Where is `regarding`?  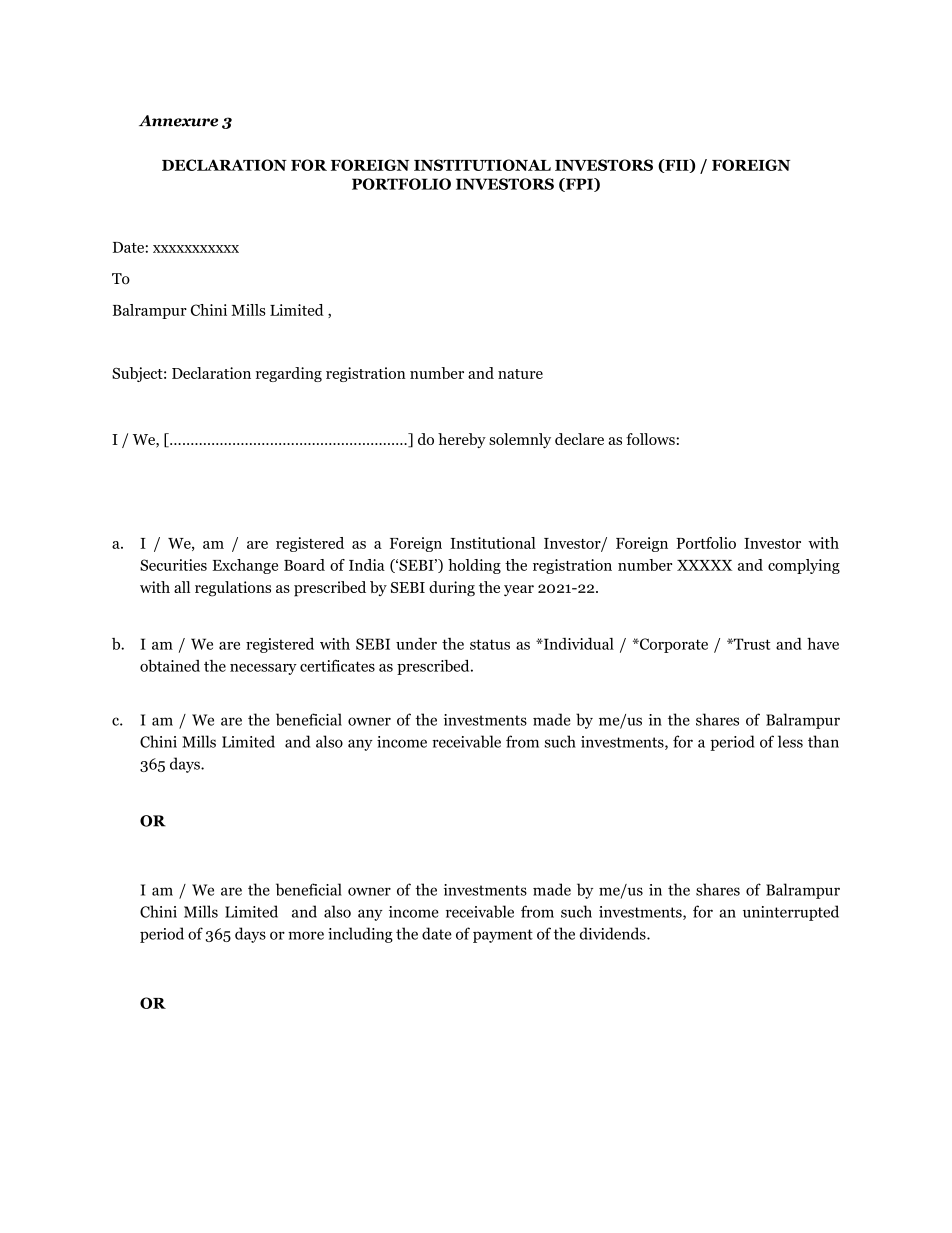 regarding is located at coordinates (289, 374).
